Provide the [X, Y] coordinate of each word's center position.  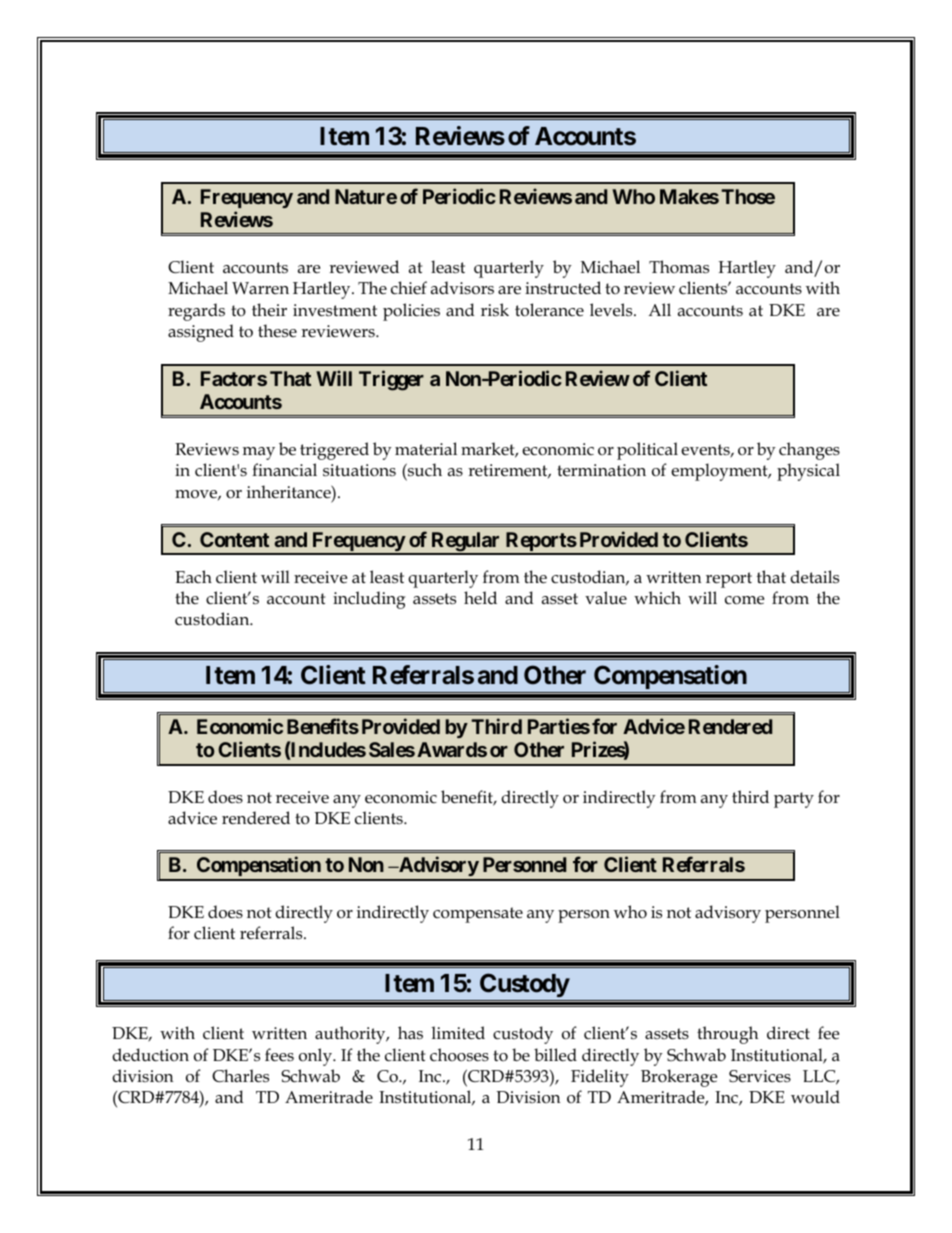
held [480, 597]
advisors [462, 288]
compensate [478, 915]
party [794, 800]
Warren [260, 288]
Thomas [679, 267]
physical [808, 472]
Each [193, 576]
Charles [240, 1076]
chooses [459, 1055]
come [744, 600]
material [426, 449]
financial [284, 470]
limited [458, 1032]
